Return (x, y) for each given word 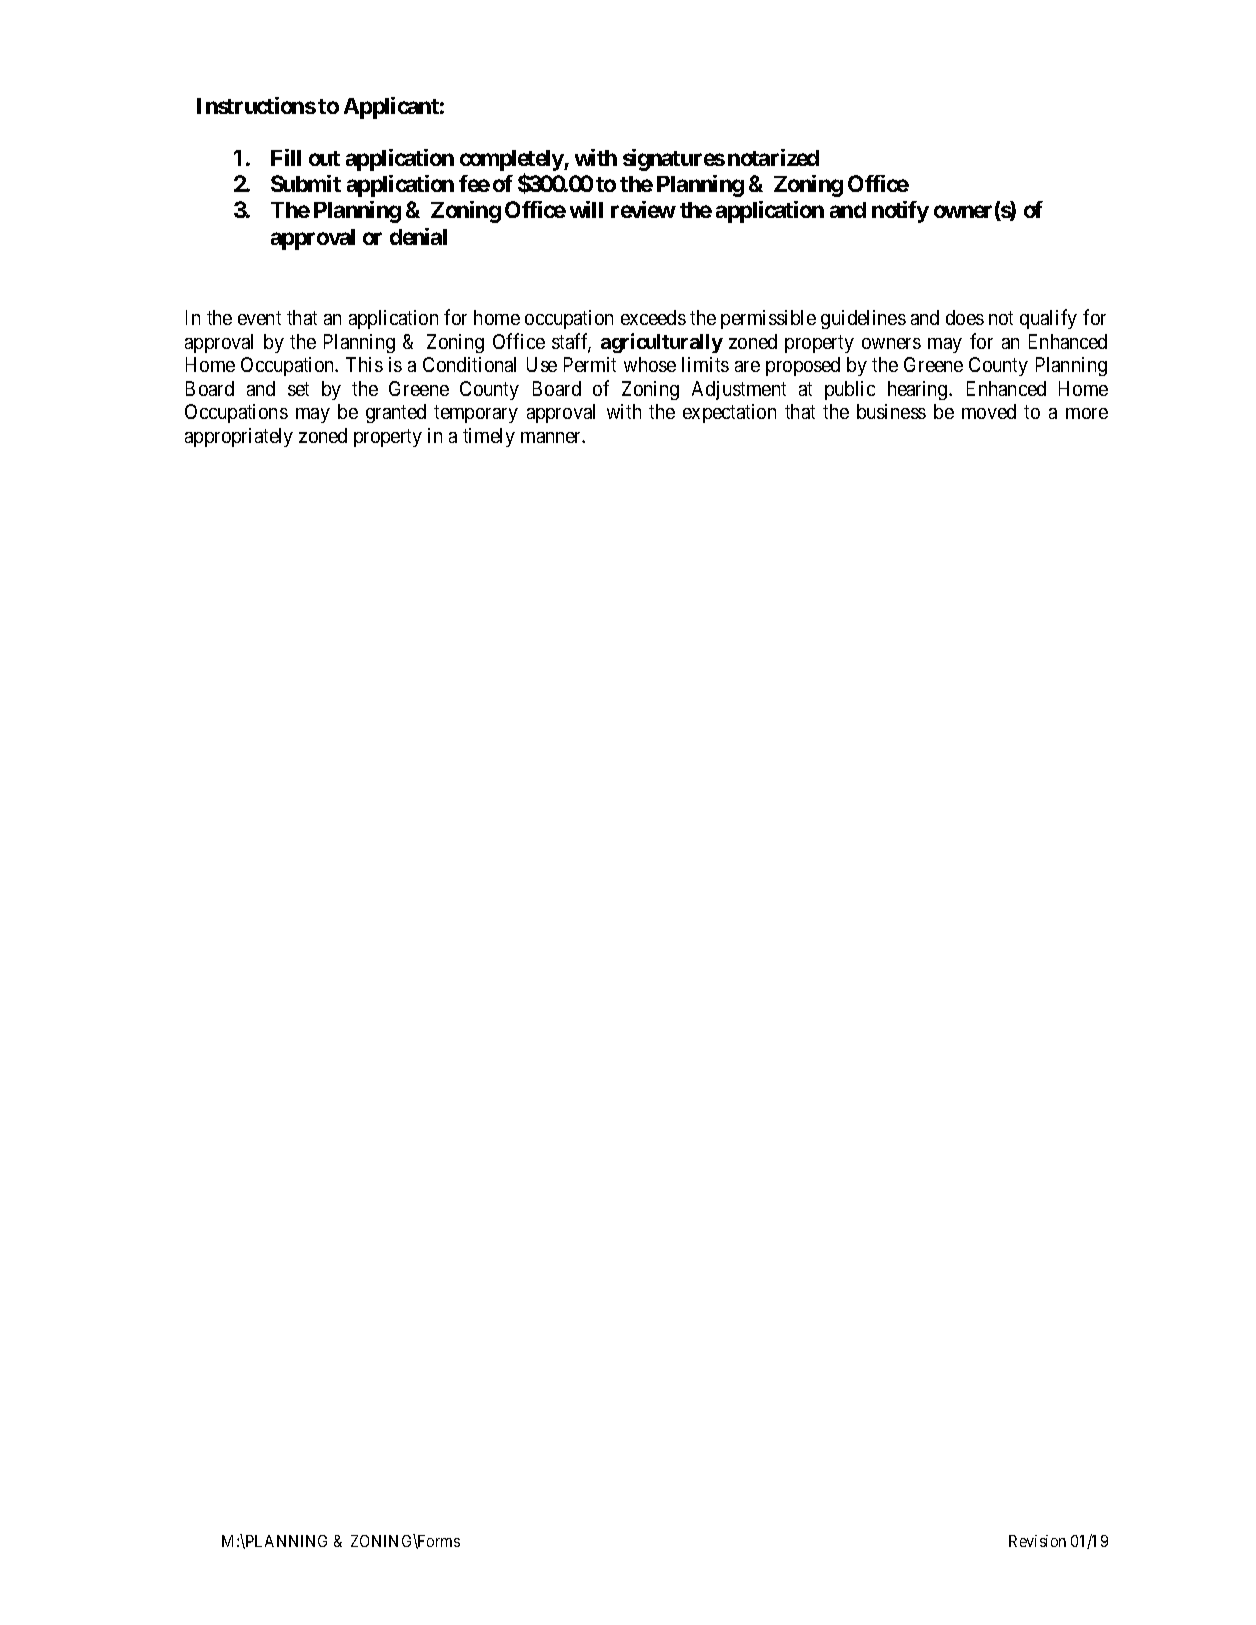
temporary (476, 414)
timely (489, 437)
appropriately (239, 437)
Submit (306, 183)
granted (396, 413)
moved (989, 411)
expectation (729, 413)
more (1087, 413)
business (891, 411)
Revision (1037, 1541)
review (643, 209)
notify (900, 212)
